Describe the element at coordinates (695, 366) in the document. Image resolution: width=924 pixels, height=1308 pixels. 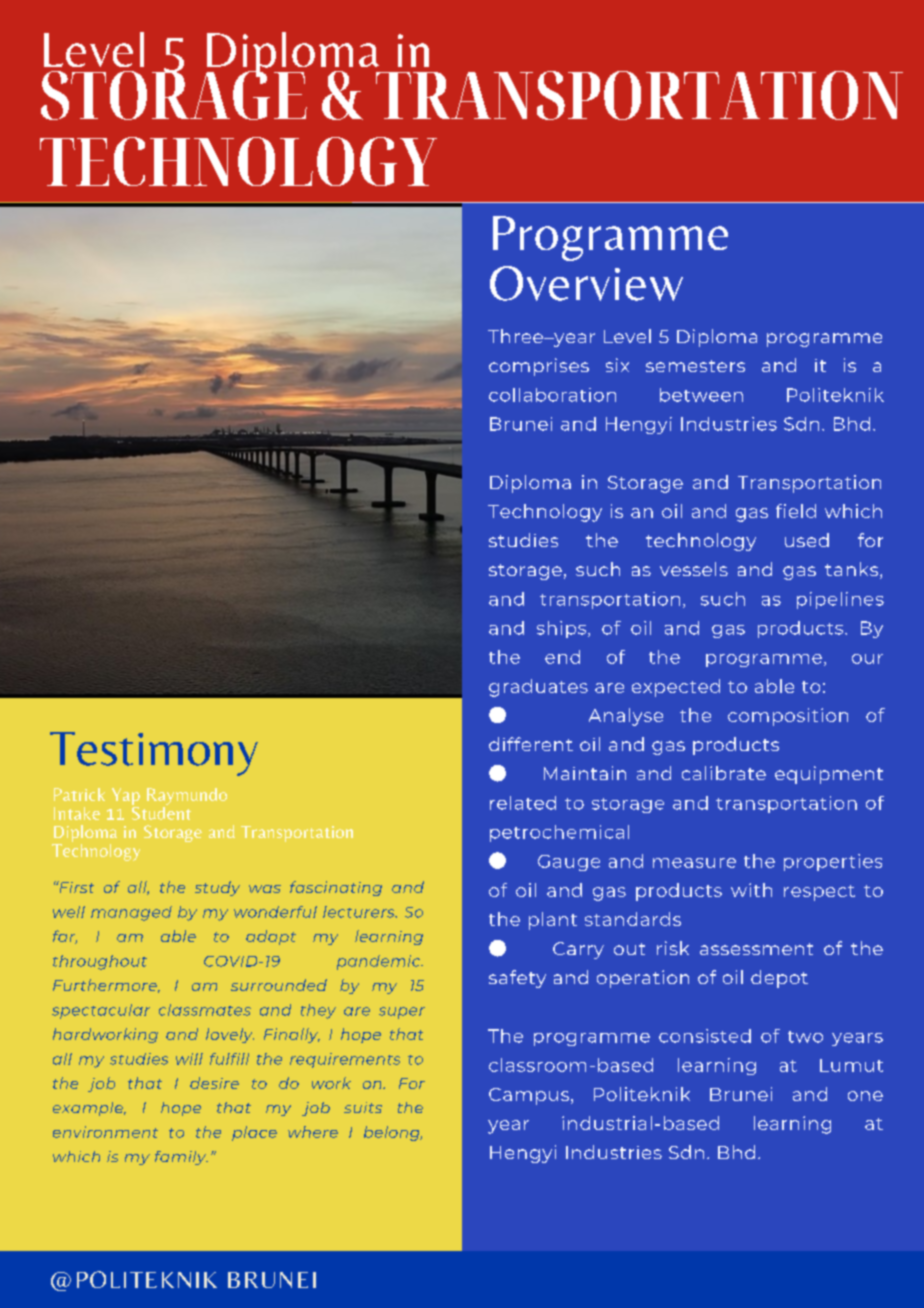
I see `semesters` at that location.
